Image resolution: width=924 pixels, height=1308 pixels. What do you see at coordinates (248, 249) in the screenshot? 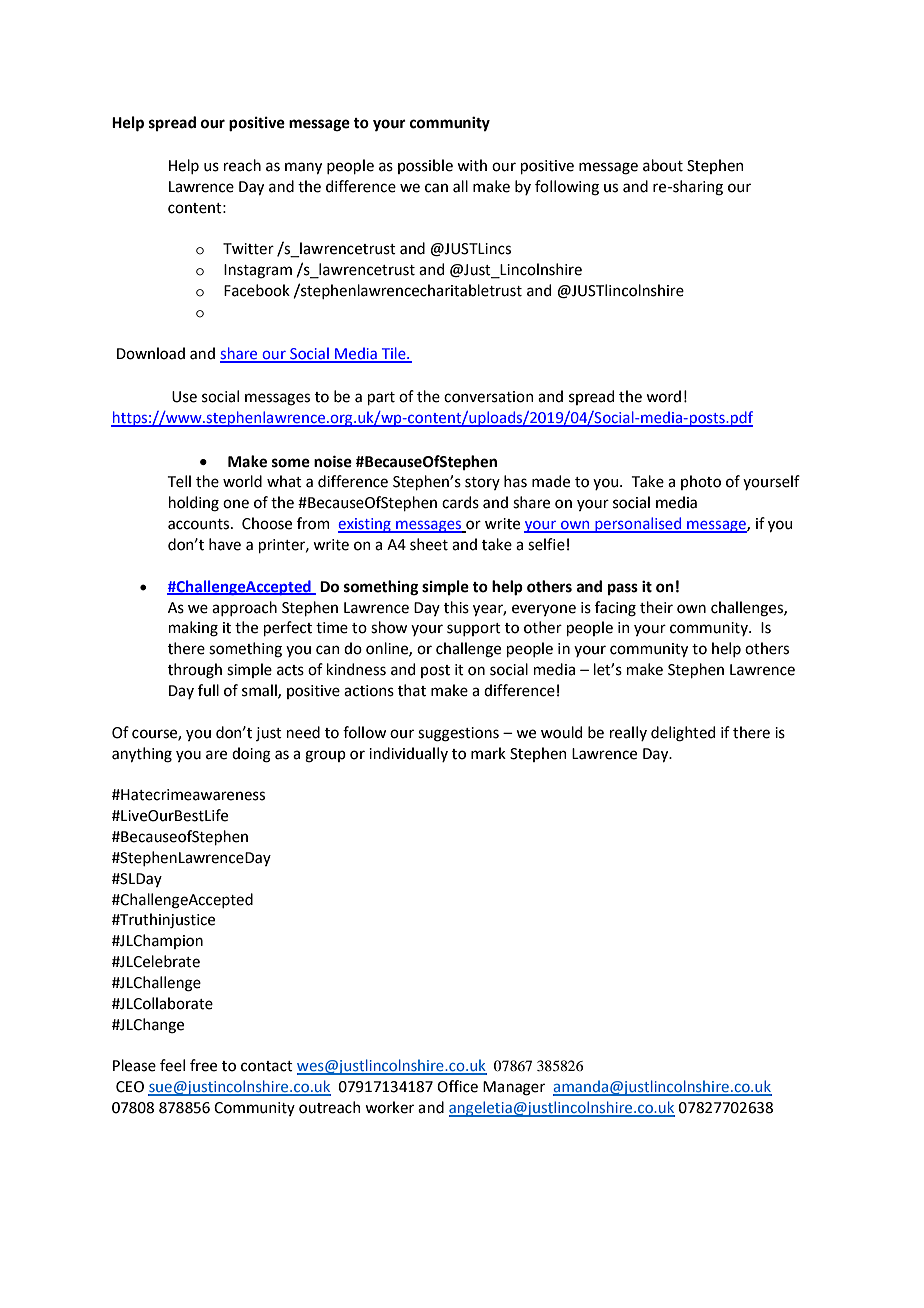
I see `Twitter` at bounding box center [248, 249].
